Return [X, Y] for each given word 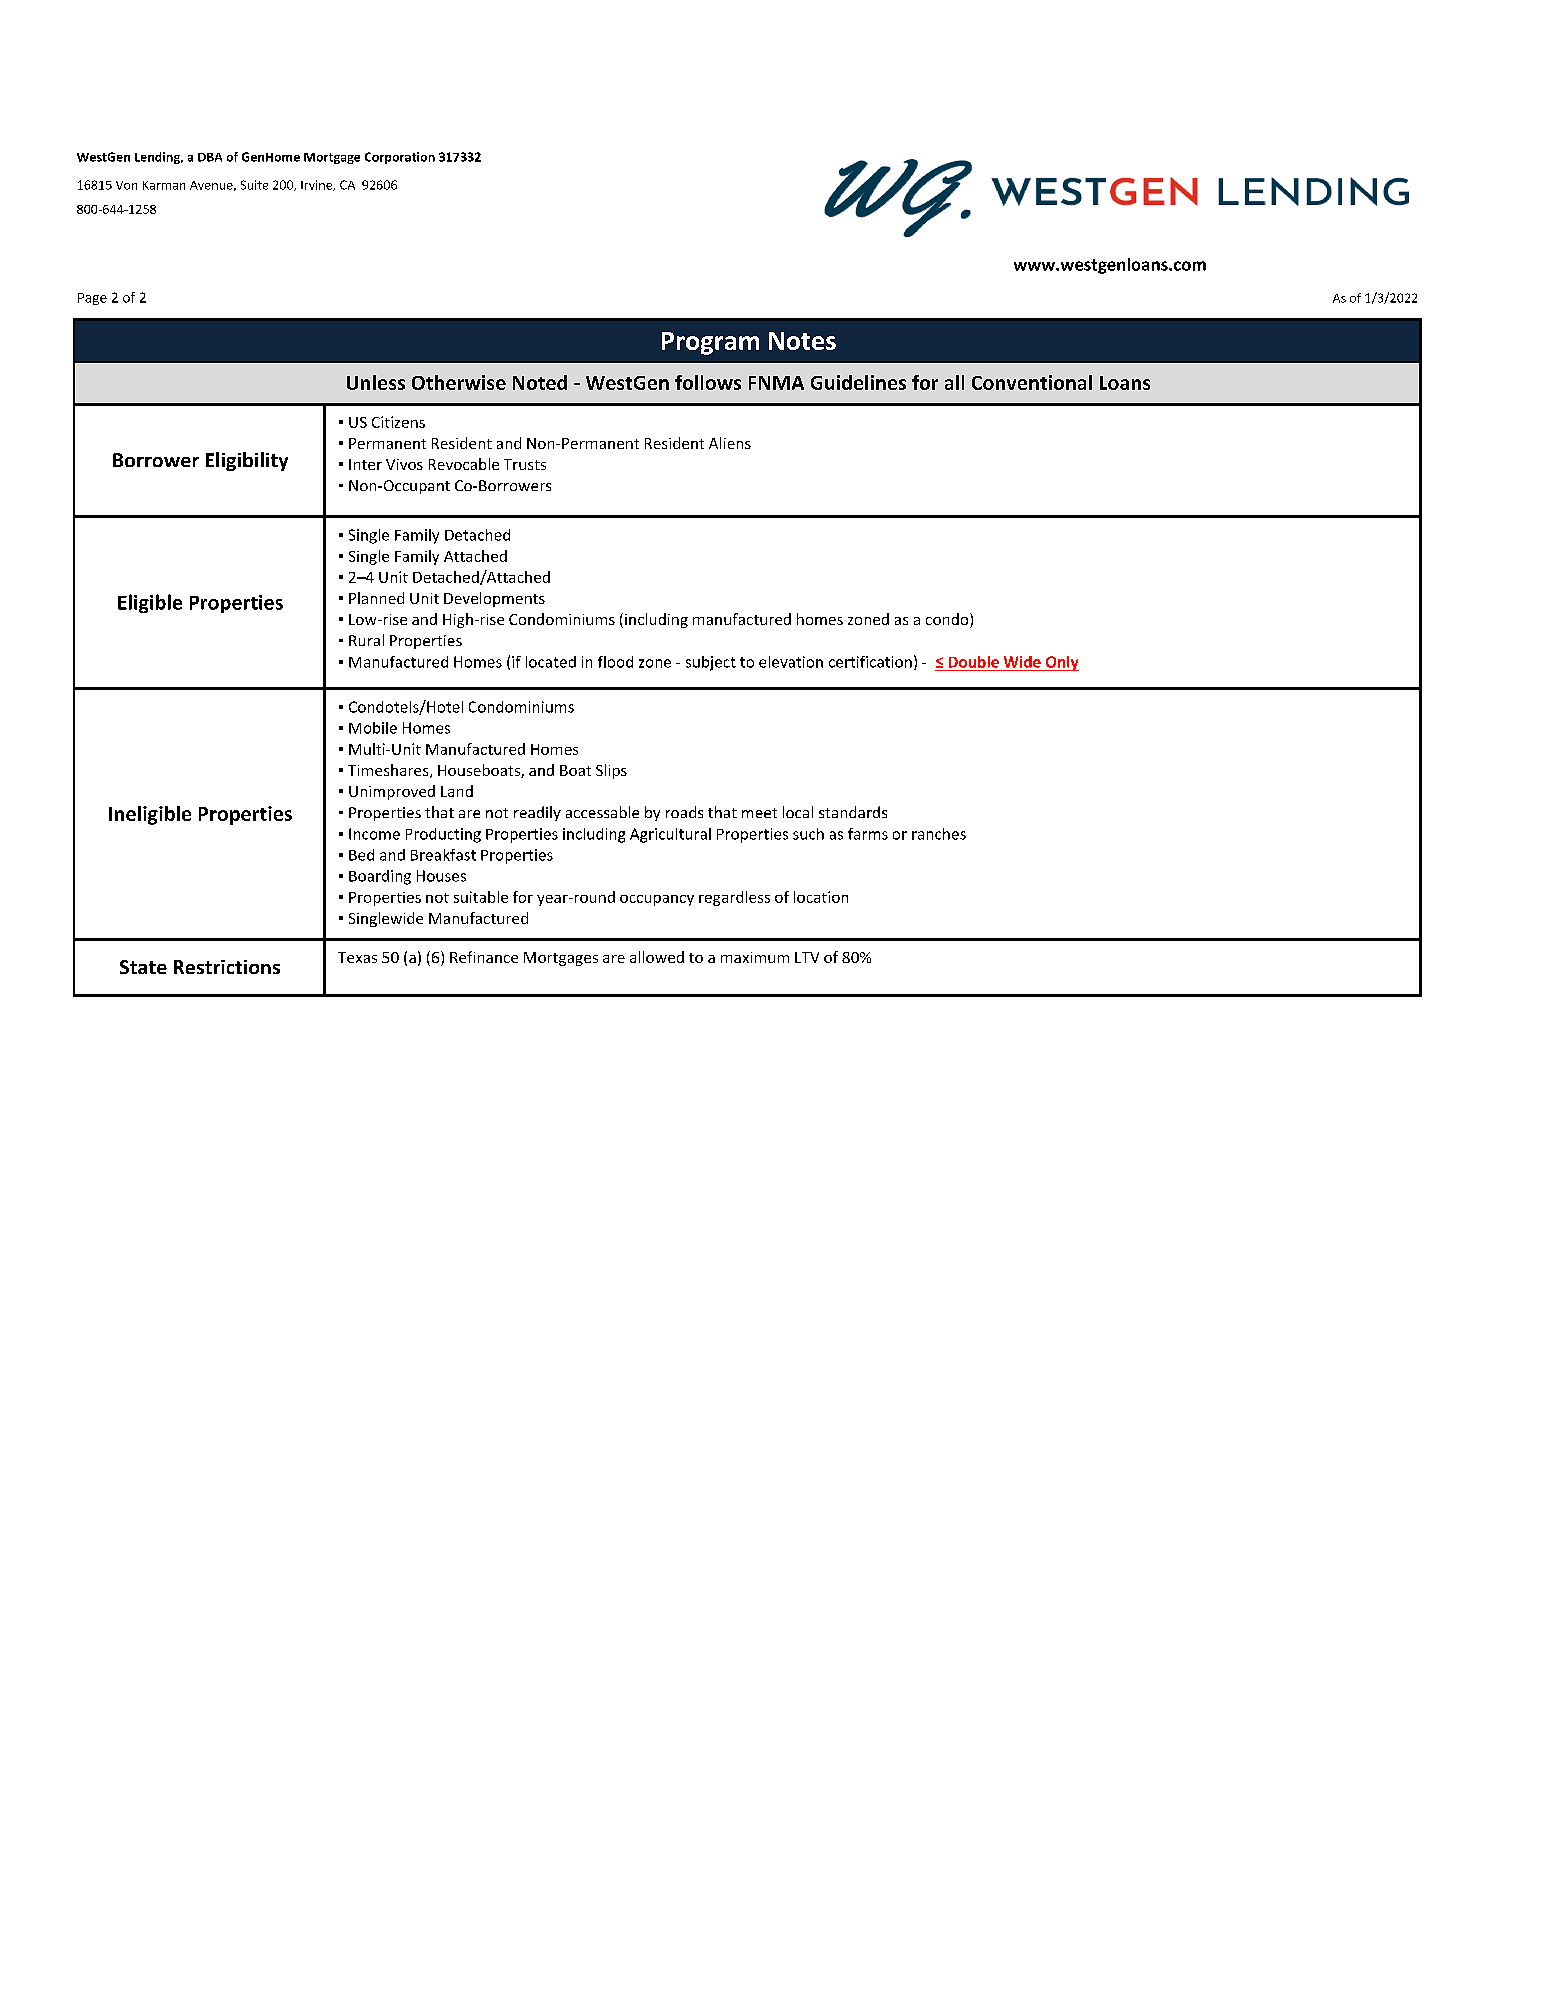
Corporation [400, 158]
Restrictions [227, 967]
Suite [254, 185]
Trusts [525, 464]
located [551, 662]
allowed [657, 957]
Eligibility [247, 461]
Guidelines [858, 382]
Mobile [373, 728]
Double [974, 662]
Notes [802, 341]
